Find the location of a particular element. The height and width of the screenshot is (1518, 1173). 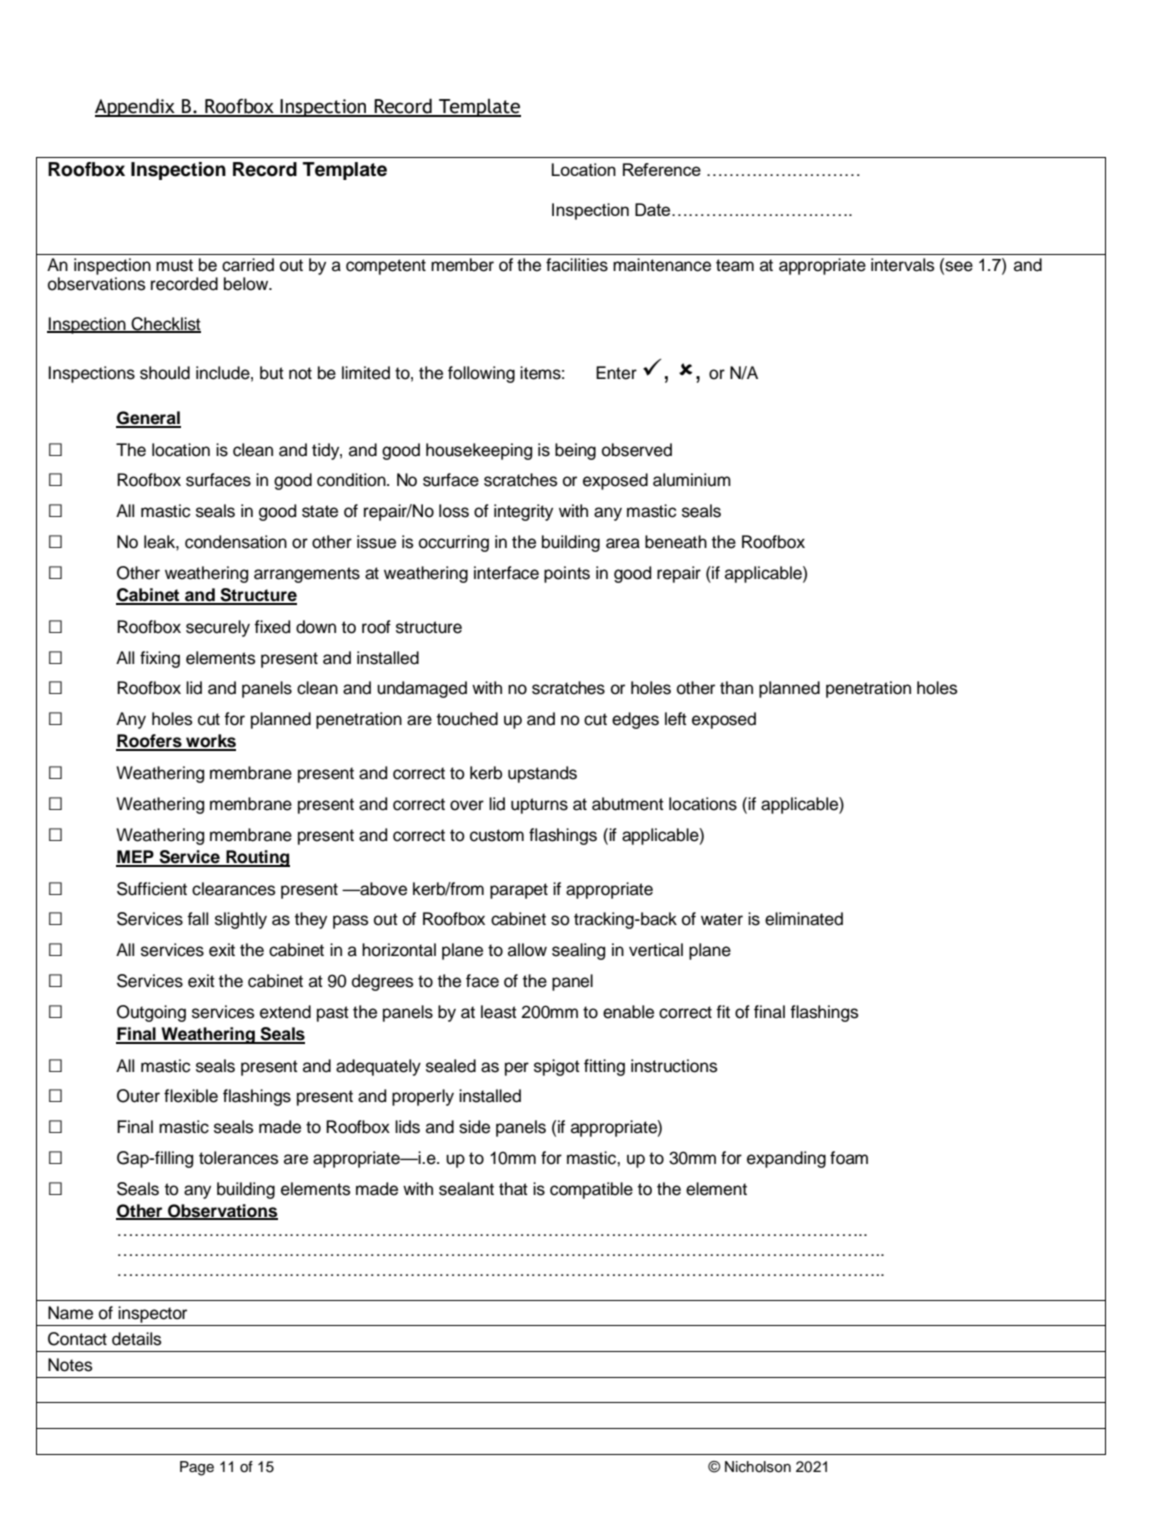

eliminated is located at coordinates (804, 919).
